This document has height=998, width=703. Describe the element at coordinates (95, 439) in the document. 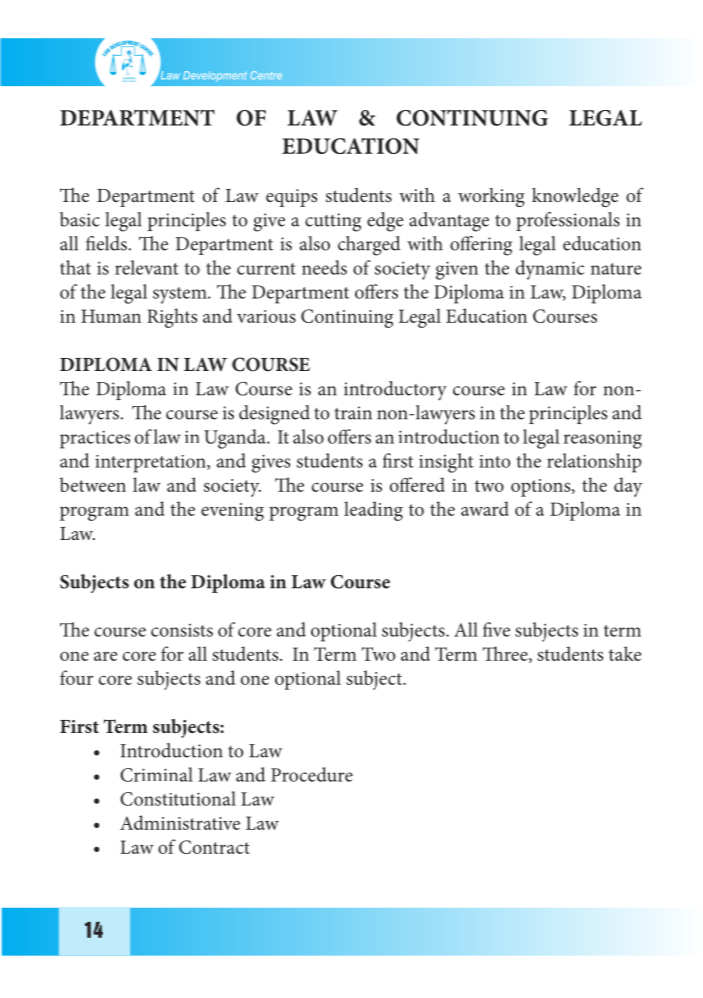

I see `practices` at that location.
